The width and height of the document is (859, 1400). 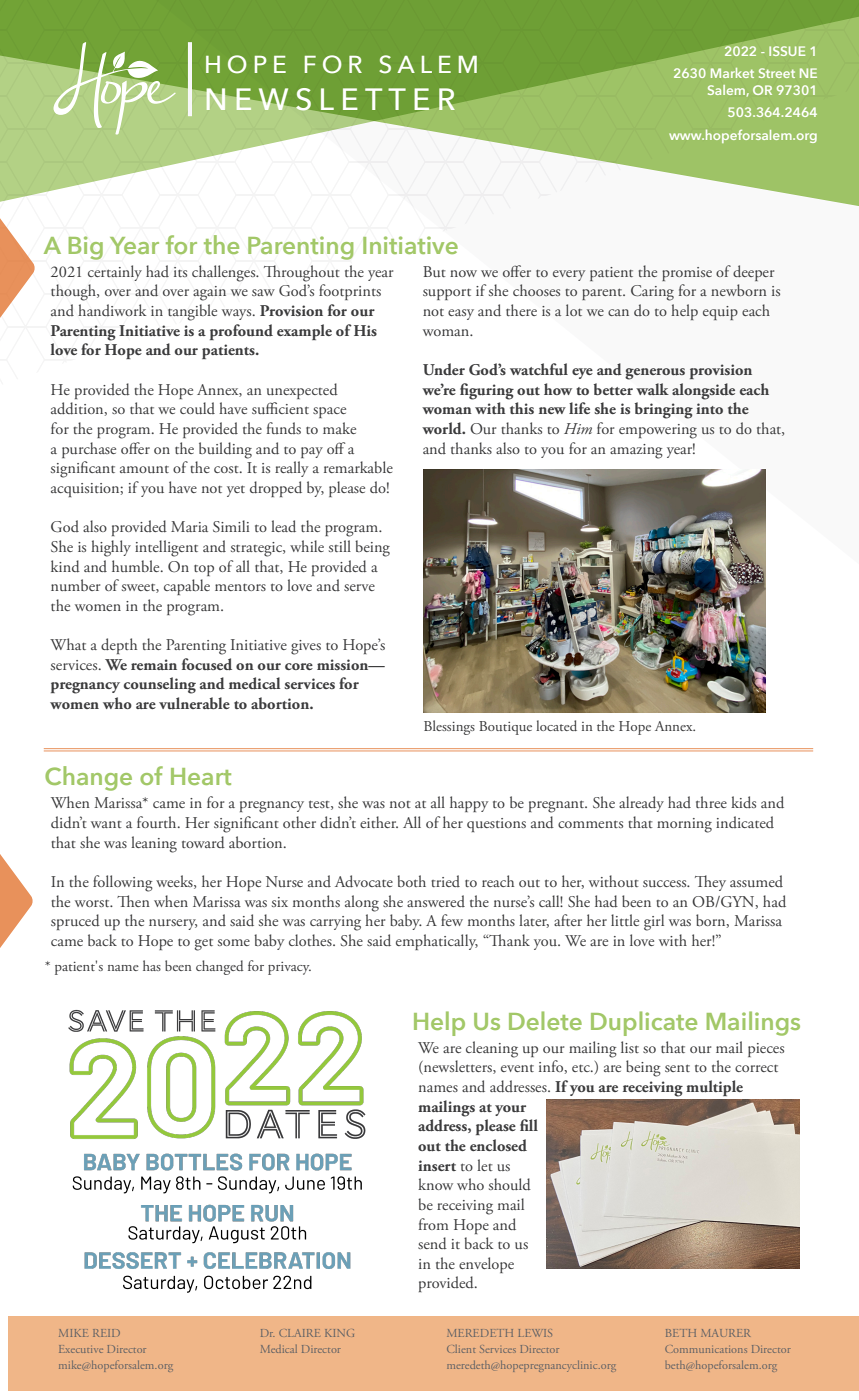 What do you see at coordinates (434, 271) in the document?
I see `But` at bounding box center [434, 271].
